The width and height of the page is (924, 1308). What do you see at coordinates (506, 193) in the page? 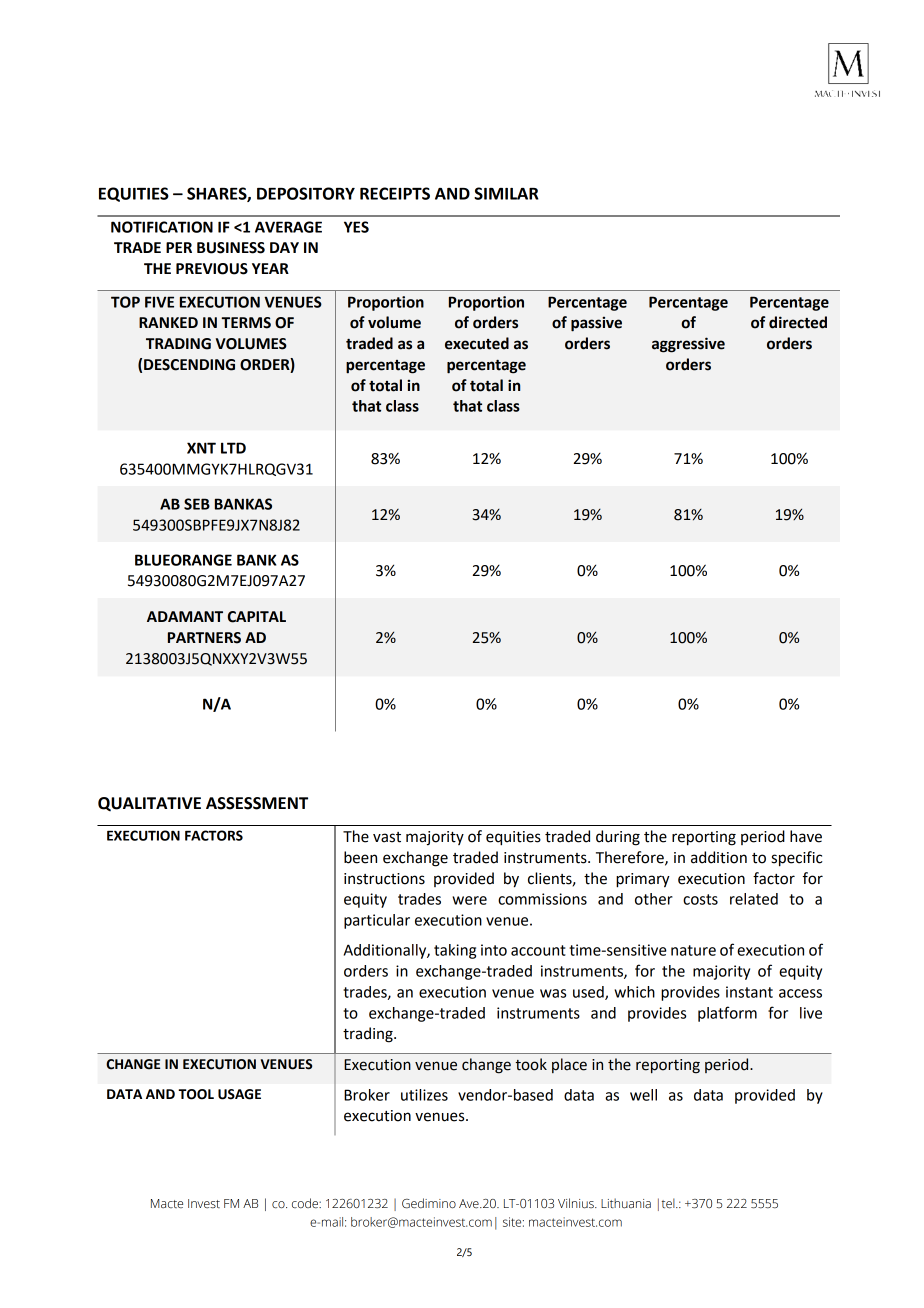
I see `SIMILAR` at bounding box center [506, 193].
